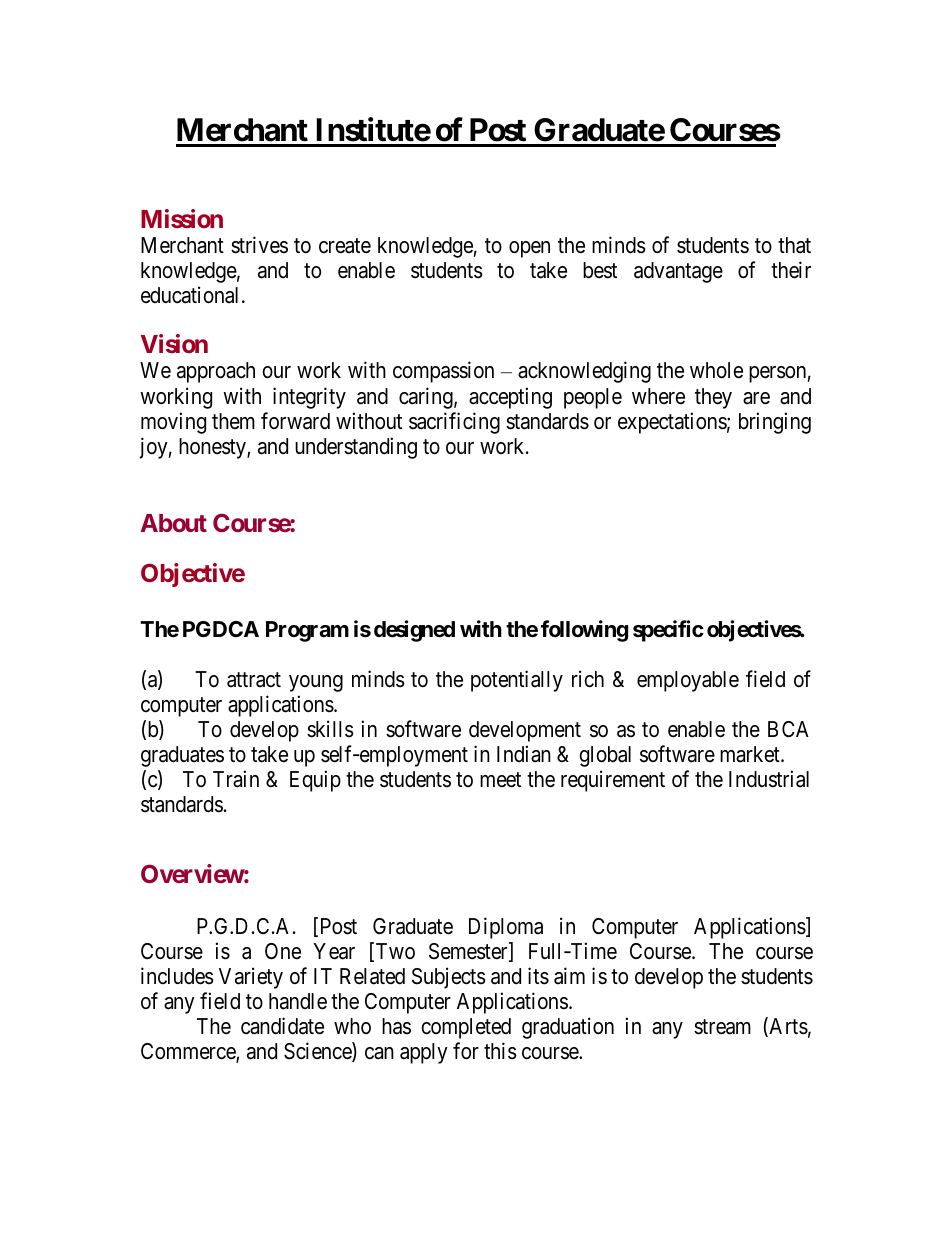  What do you see at coordinates (500, 780) in the document?
I see `meet` at bounding box center [500, 780].
